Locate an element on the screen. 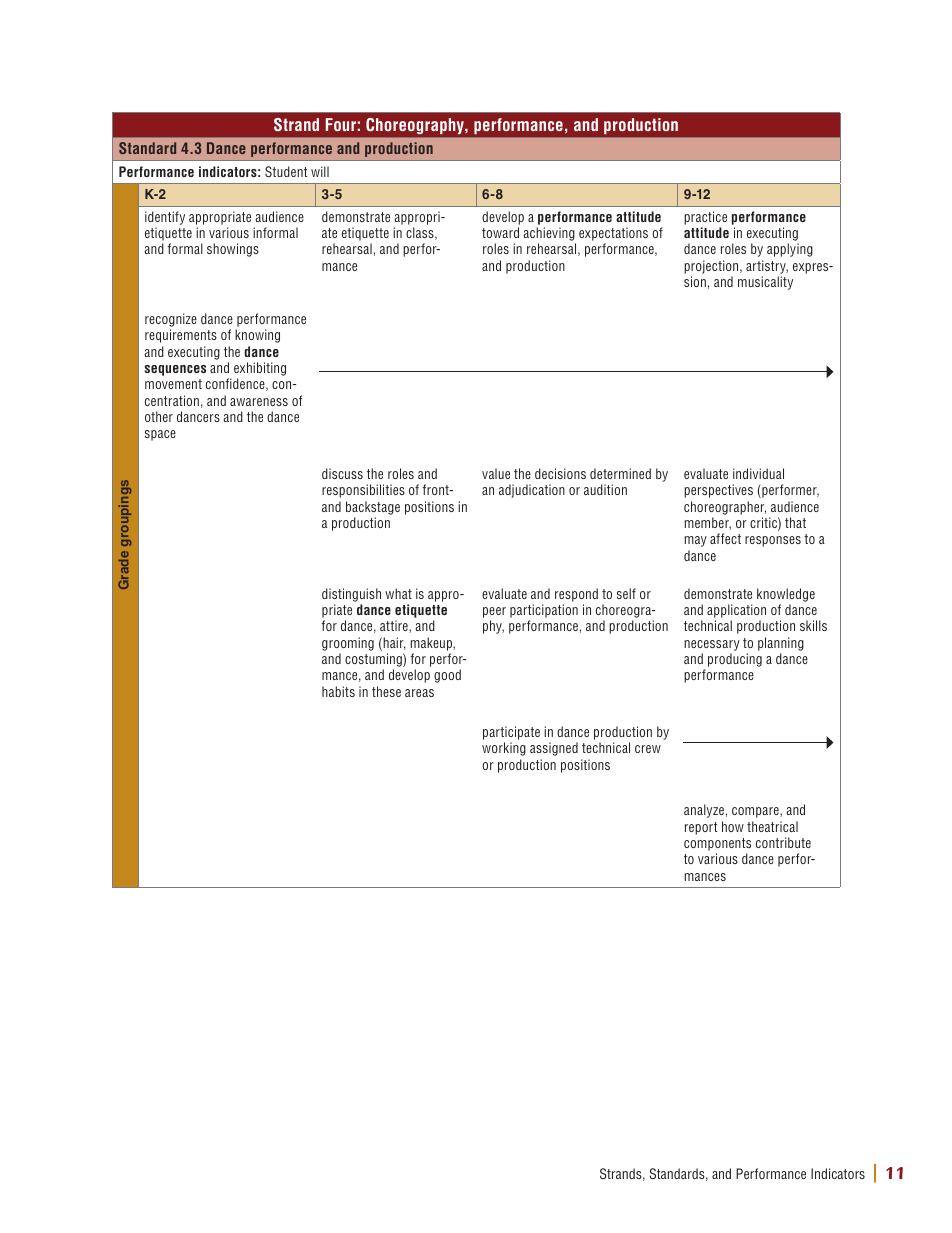  working is located at coordinates (504, 749).
